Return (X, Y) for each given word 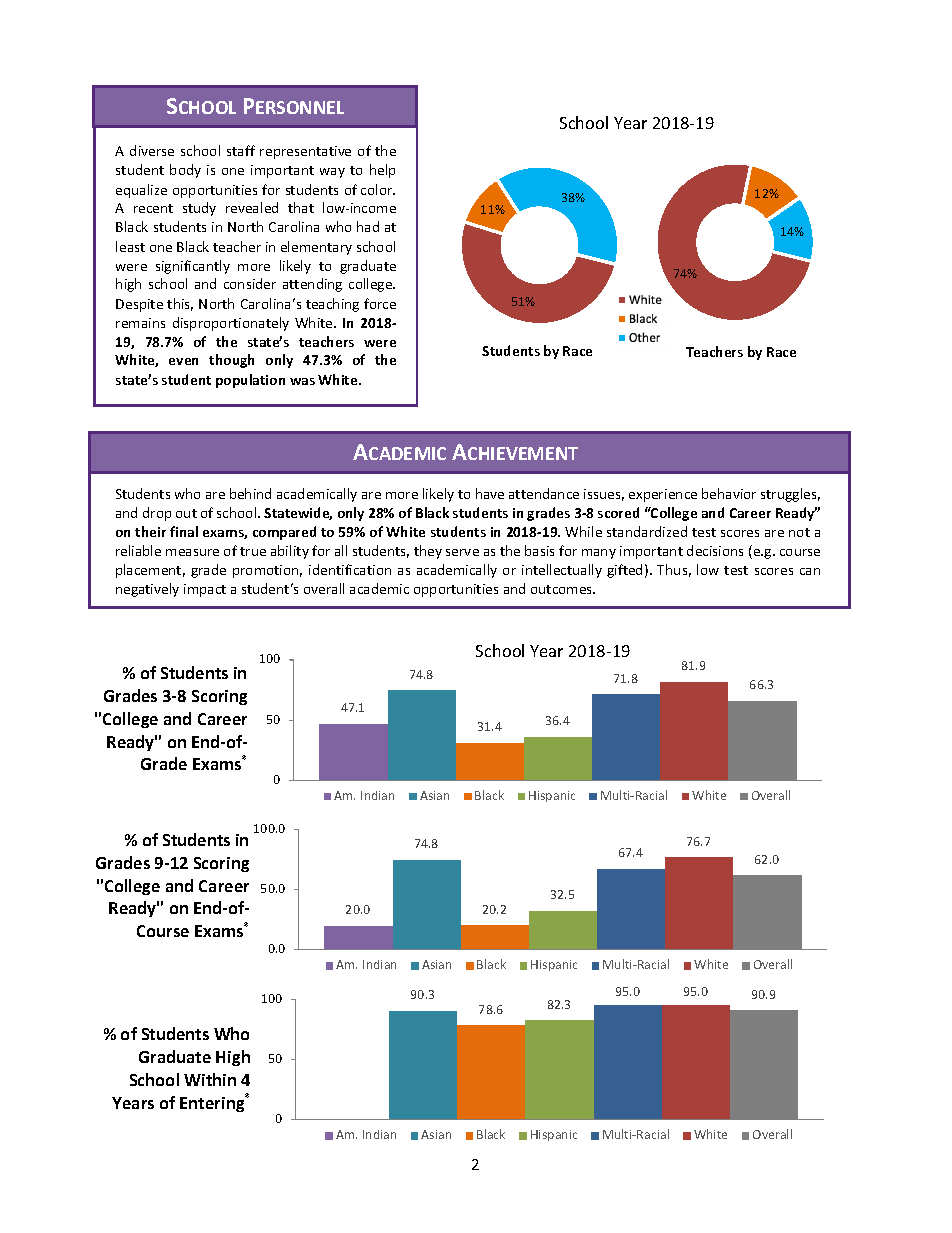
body (185, 171)
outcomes (563, 589)
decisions (715, 550)
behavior (729, 493)
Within (210, 1079)
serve (462, 552)
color (378, 189)
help (382, 171)
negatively (147, 590)
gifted (624, 571)
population (250, 381)
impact (205, 590)
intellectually (562, 571)
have (490, 493)
